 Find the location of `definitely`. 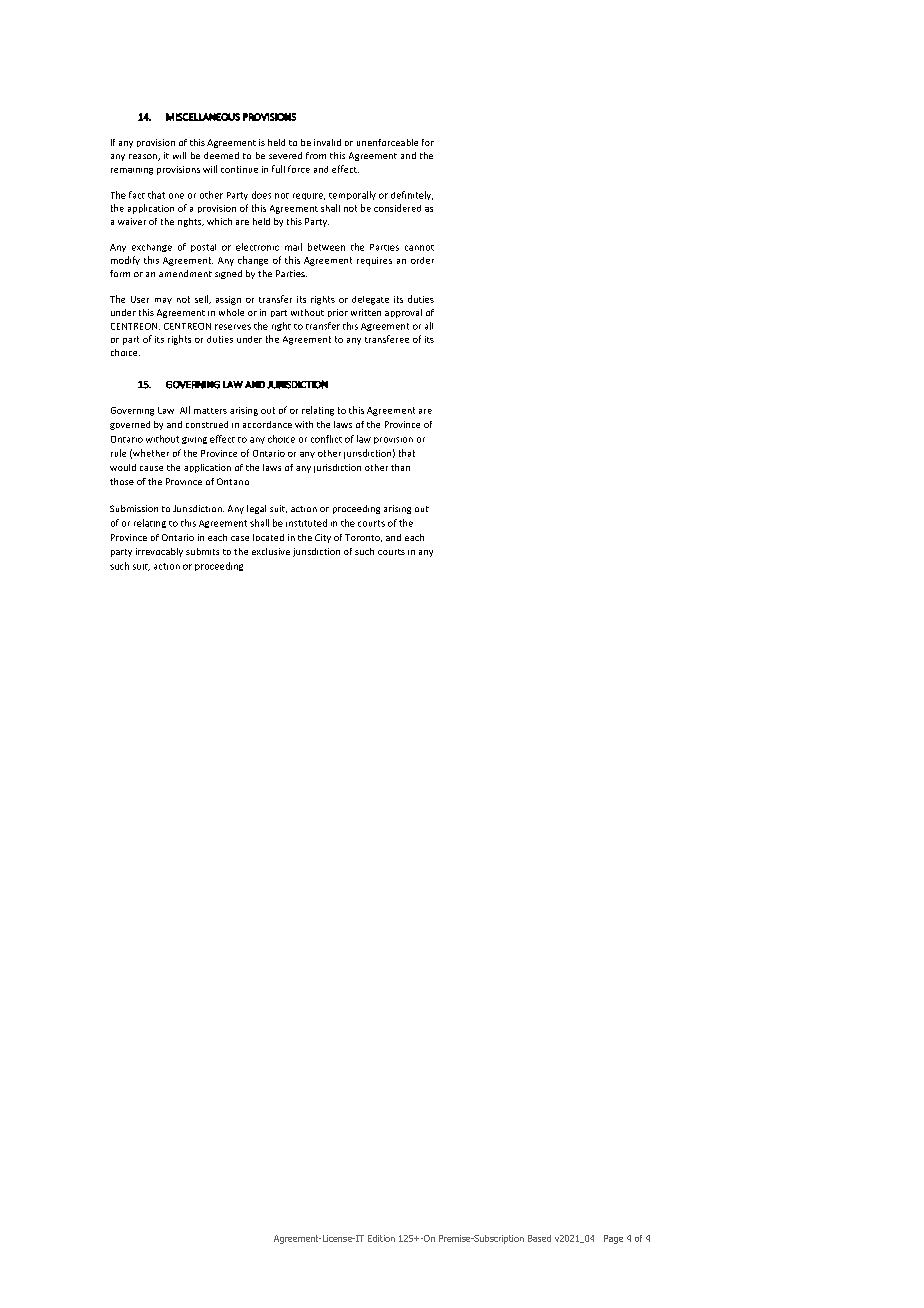

definitely is located at coordinates (412, 195).
